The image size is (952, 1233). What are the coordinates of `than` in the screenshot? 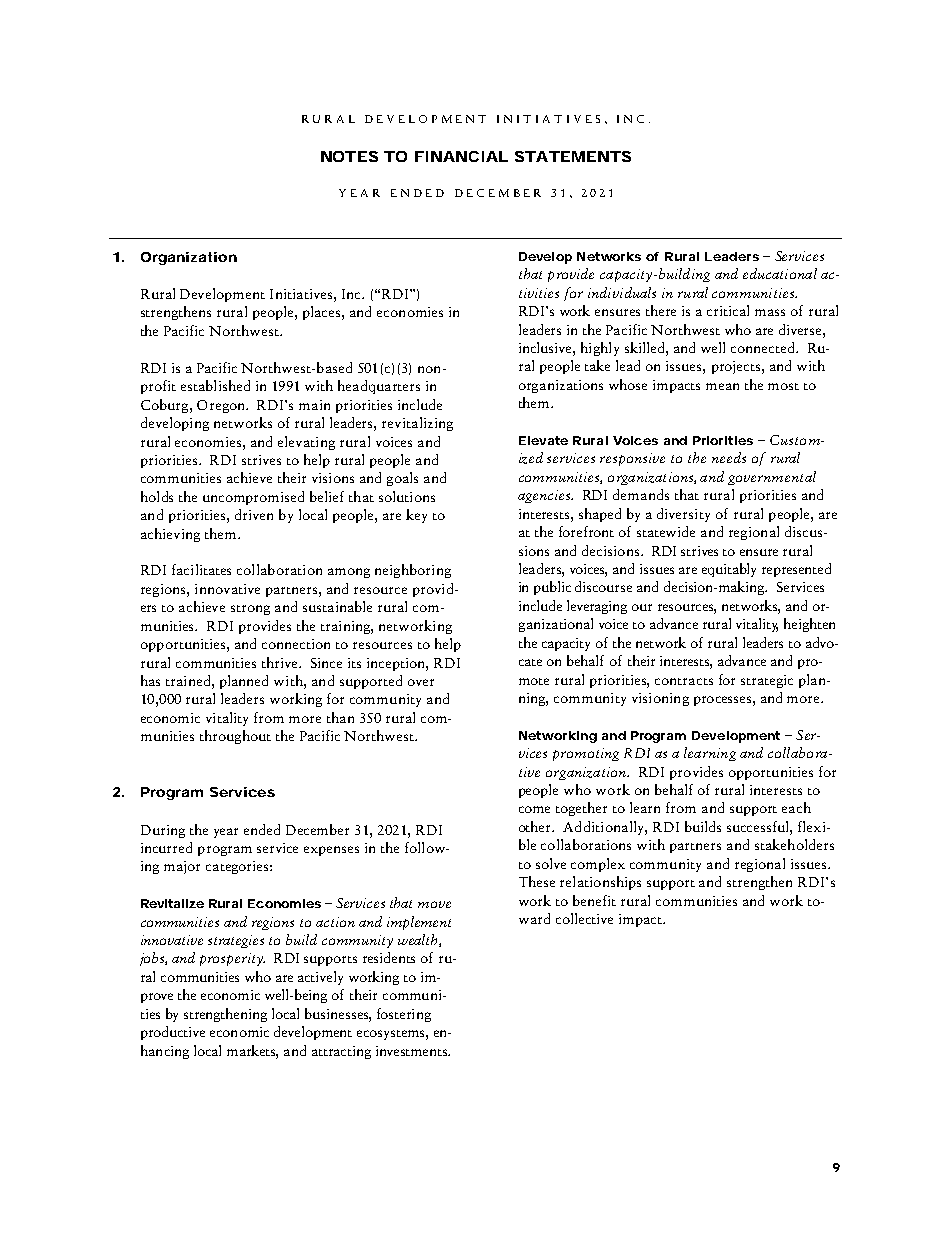 It's located at (340, 717).
